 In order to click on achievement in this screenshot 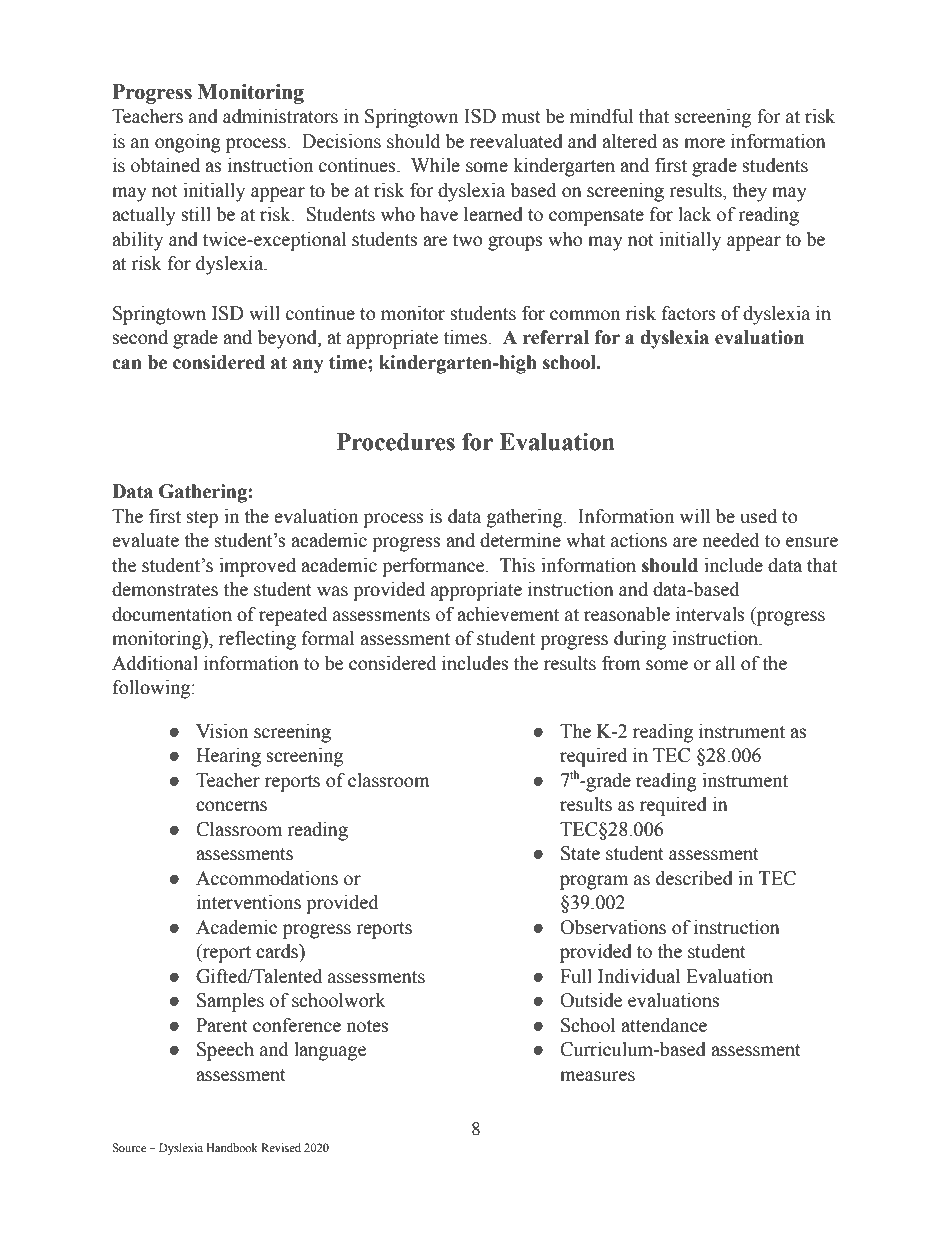, I will do `click(508, 614)`.
